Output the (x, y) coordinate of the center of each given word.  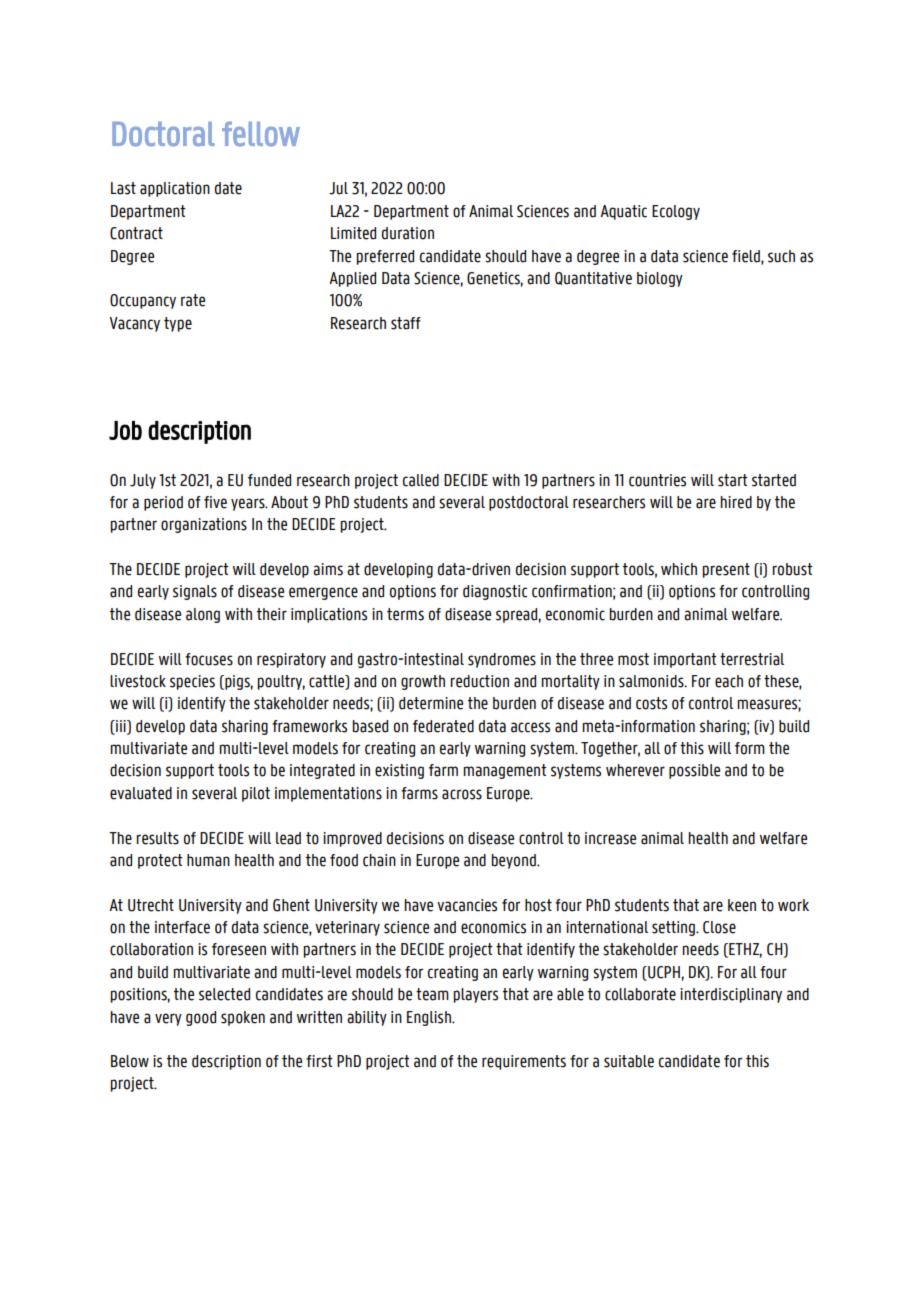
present (726, 570)
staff (406, 323)
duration (408, 233)
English (430, 1018)
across (462, 794)
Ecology (676, 212)
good (201, 1018)
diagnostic (495, 592)
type (178, 324)
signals (195, 592)
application (175, 189)
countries (657, 480)
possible (694, 771)
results (157, 838)
